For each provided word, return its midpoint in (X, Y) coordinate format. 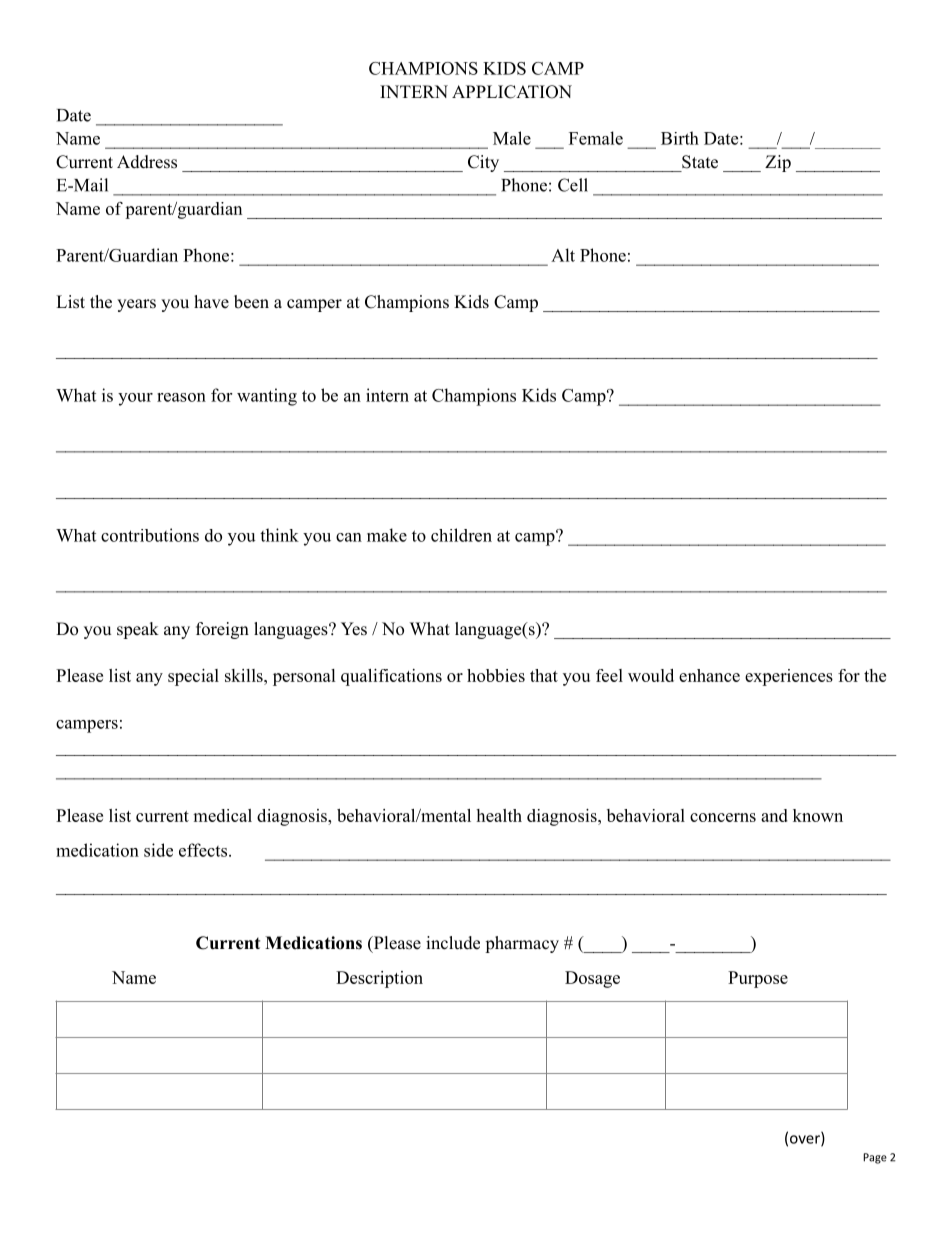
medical (222, 815)
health (499, 815)
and (774, 815)
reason (181, 397)
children (461, 535)
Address (147, 162)
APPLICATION (512, 92)
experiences (789, 677)
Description (379, 979)
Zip (778, 163)
